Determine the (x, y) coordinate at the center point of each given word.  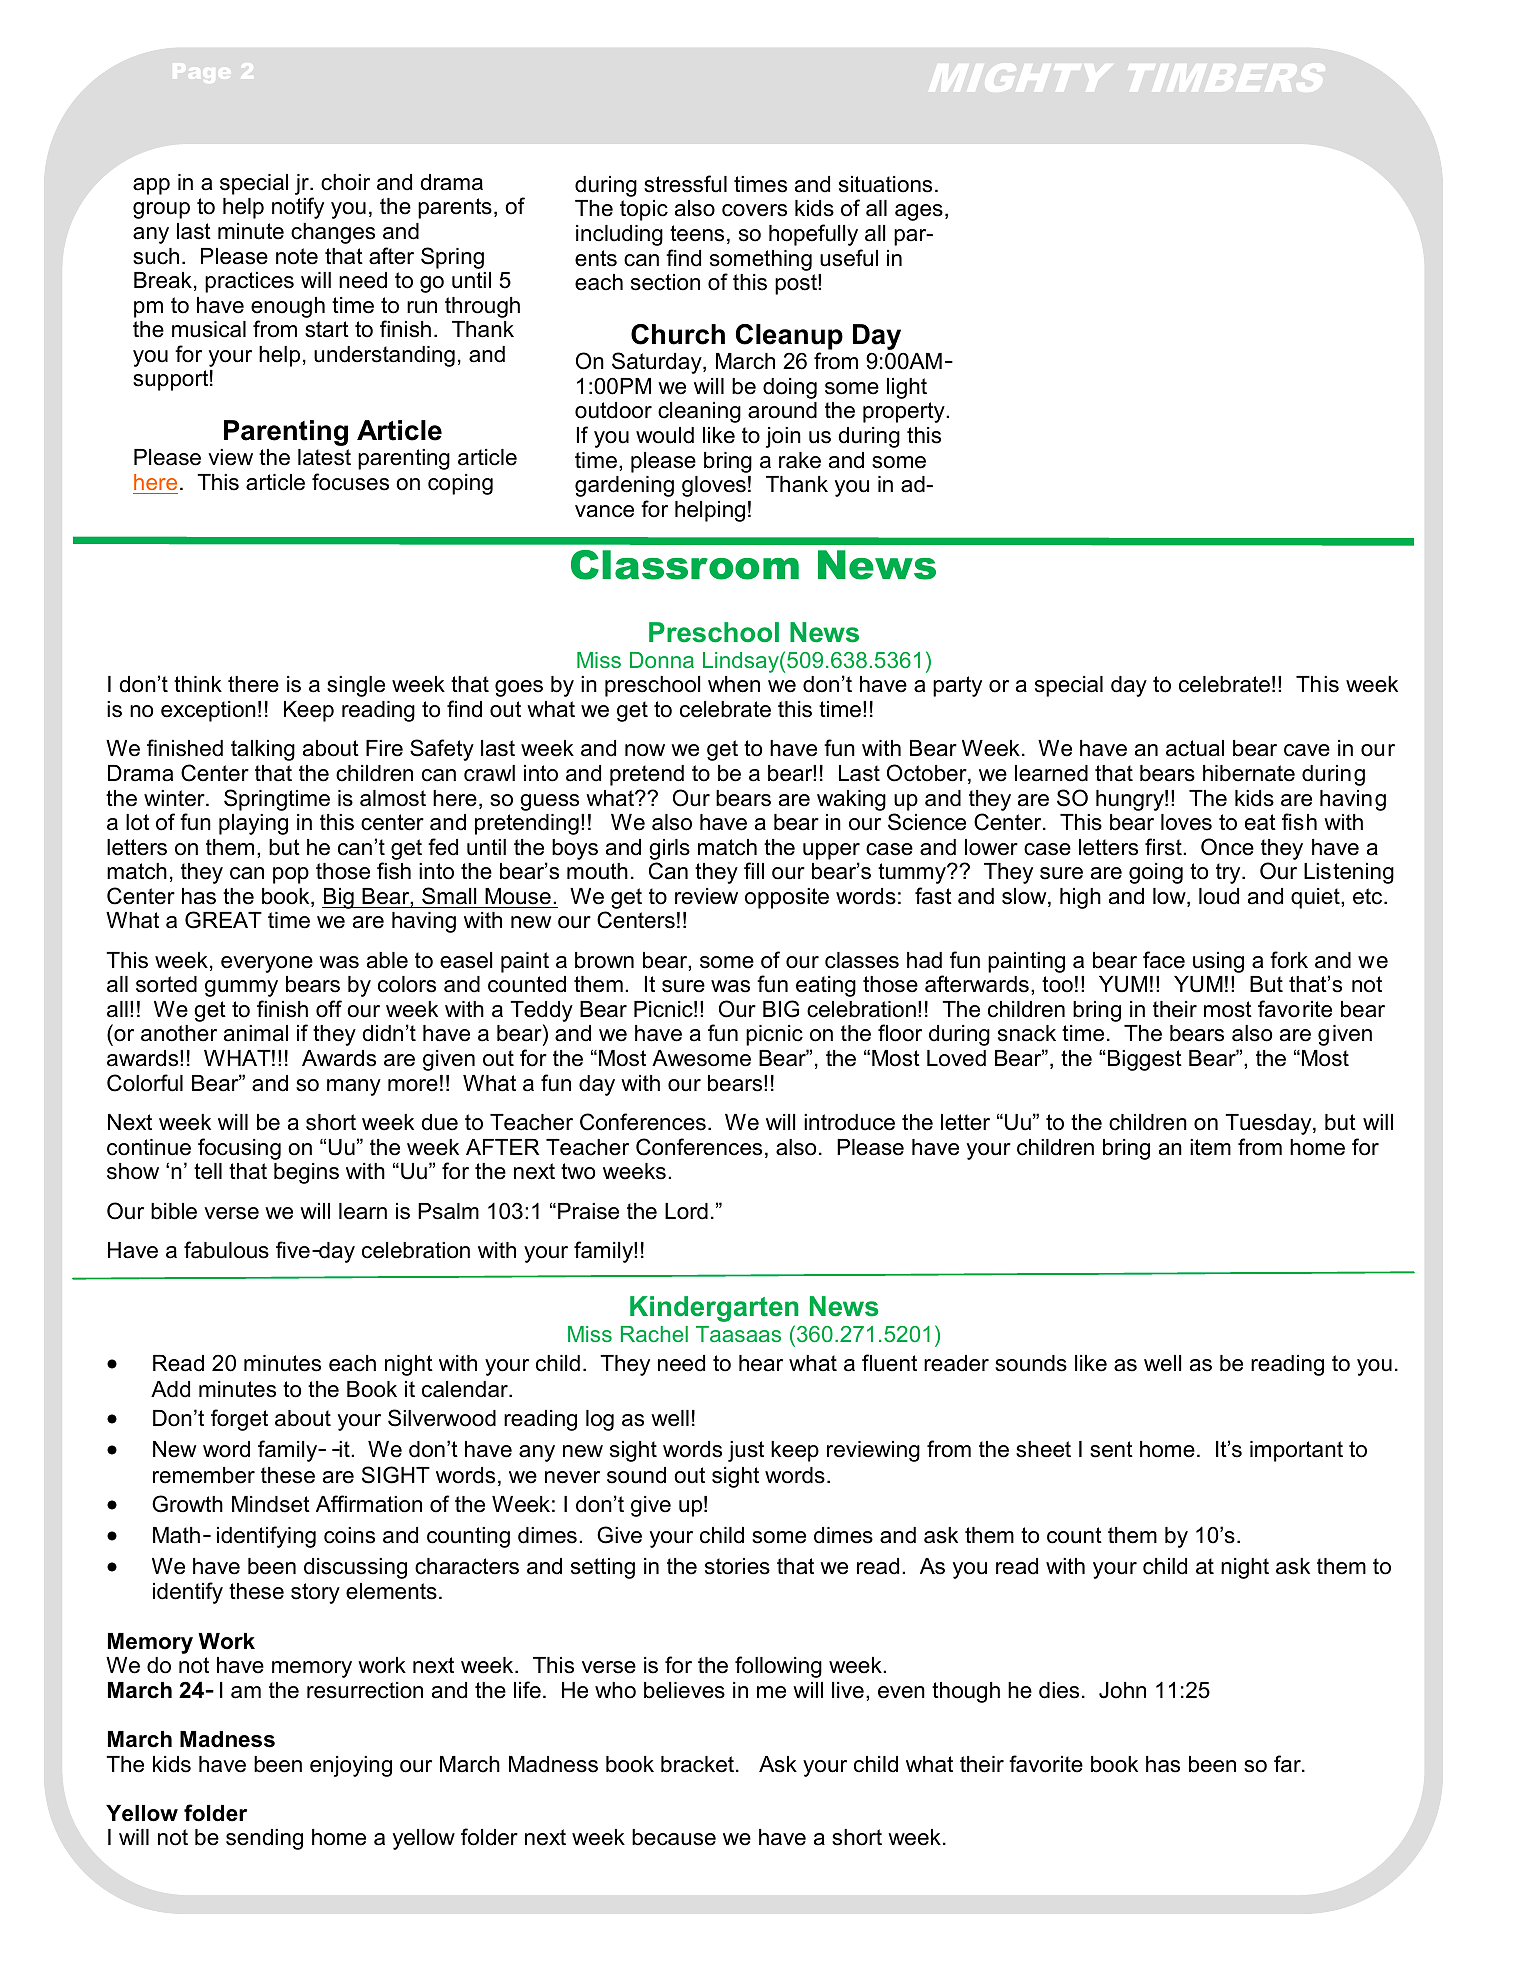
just (746, 1451)
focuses (350, 482)
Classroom (685, 565)
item (1210, 1147)
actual (1195, 748)
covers (754, 210)
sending (264, 1839)
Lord (686, 1211)
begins (306, 1173)
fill (754, 870)
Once (1227, 847)
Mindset (271, 1504)
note (297, 256)
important (1296, 1451)
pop (291, 875)
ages (919, 212)
